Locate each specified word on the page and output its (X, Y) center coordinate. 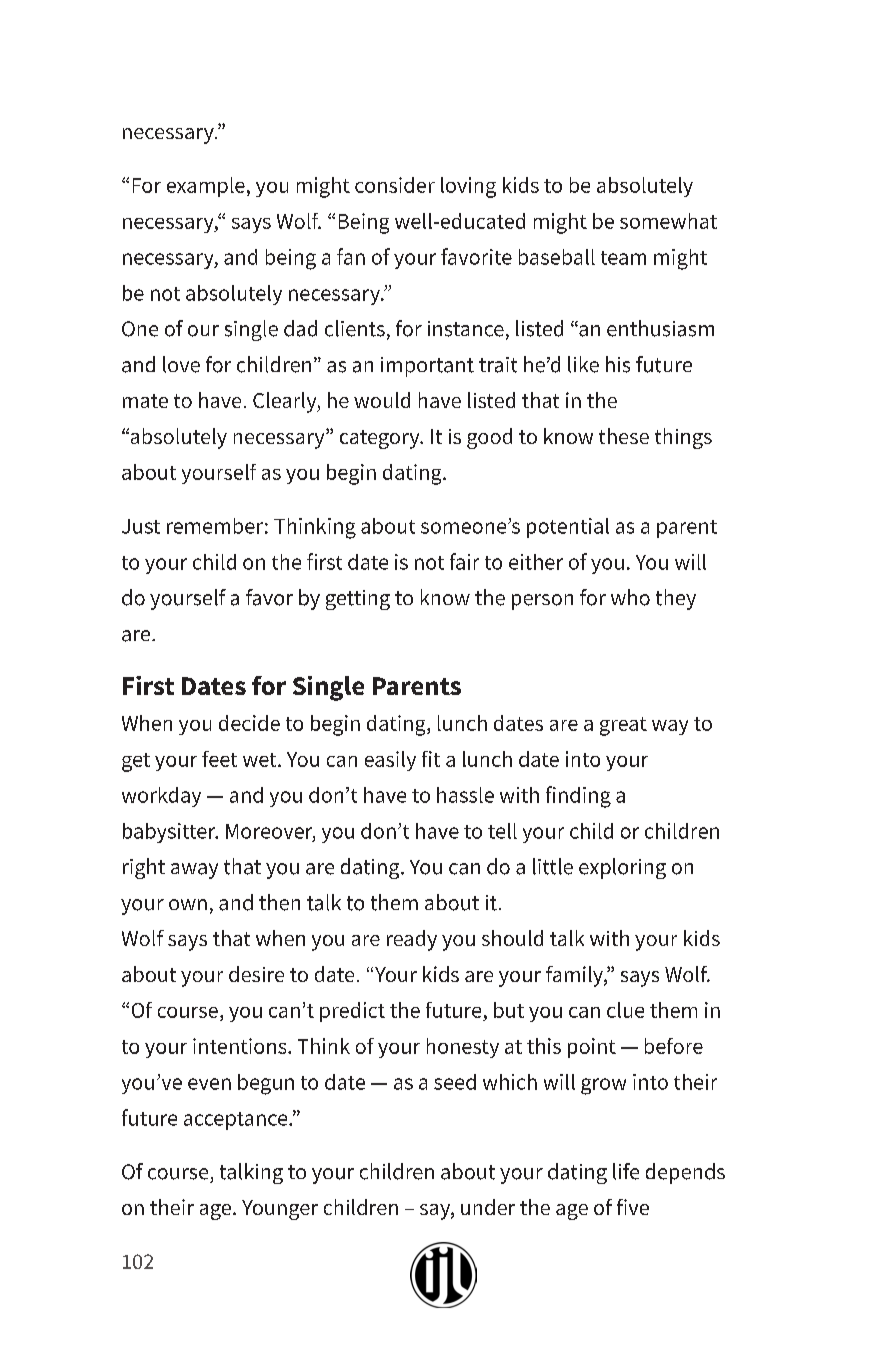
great (623, 726)
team (623, 258)
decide (249, 723)
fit (431, 759)
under (488, 1207)
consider (395, 185)
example (206, 187)
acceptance (237, 1121)
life (626, 1171)
